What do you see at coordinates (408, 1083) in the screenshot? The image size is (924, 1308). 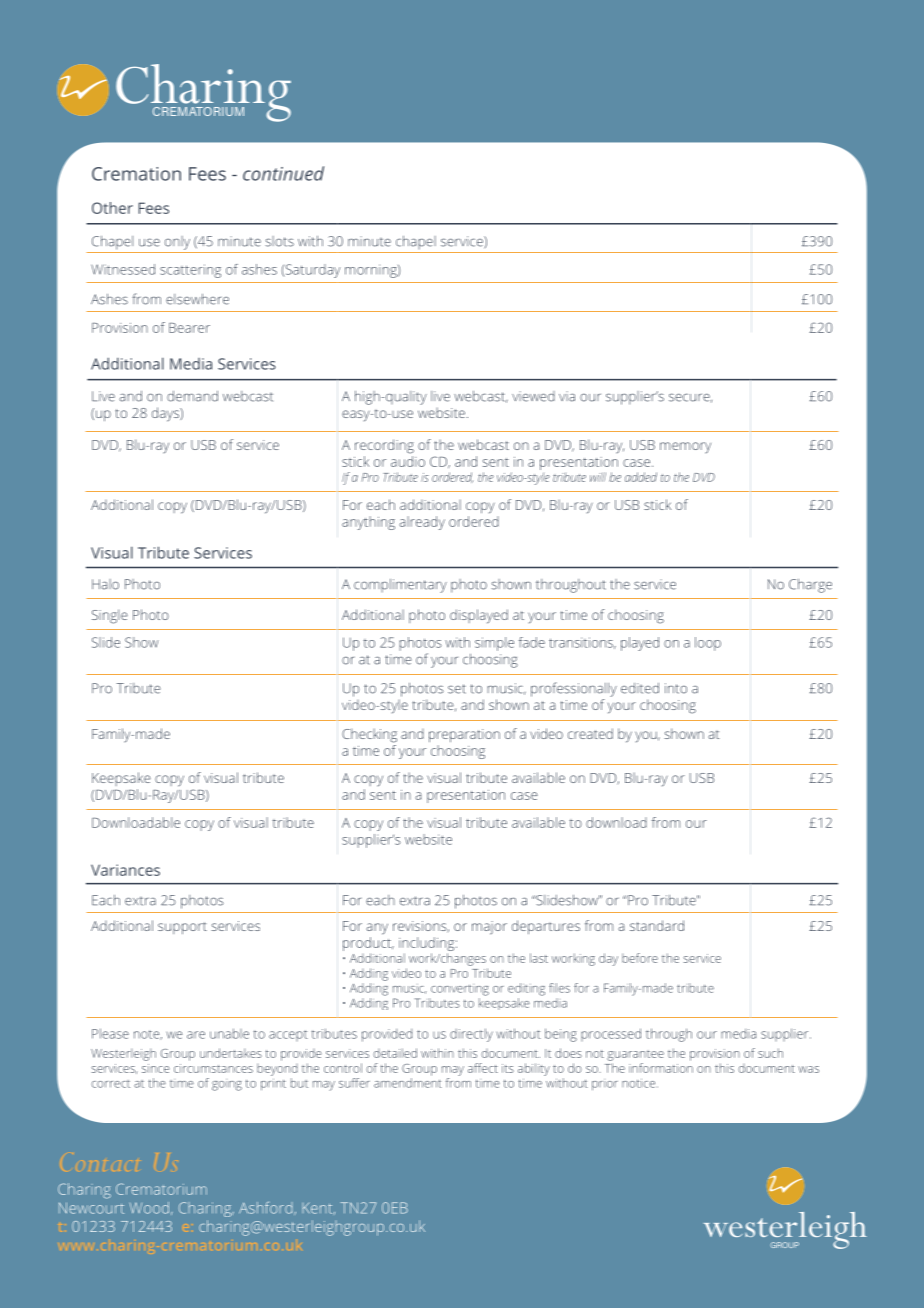 I see `amendment` at bounding box center [408, 1083].
